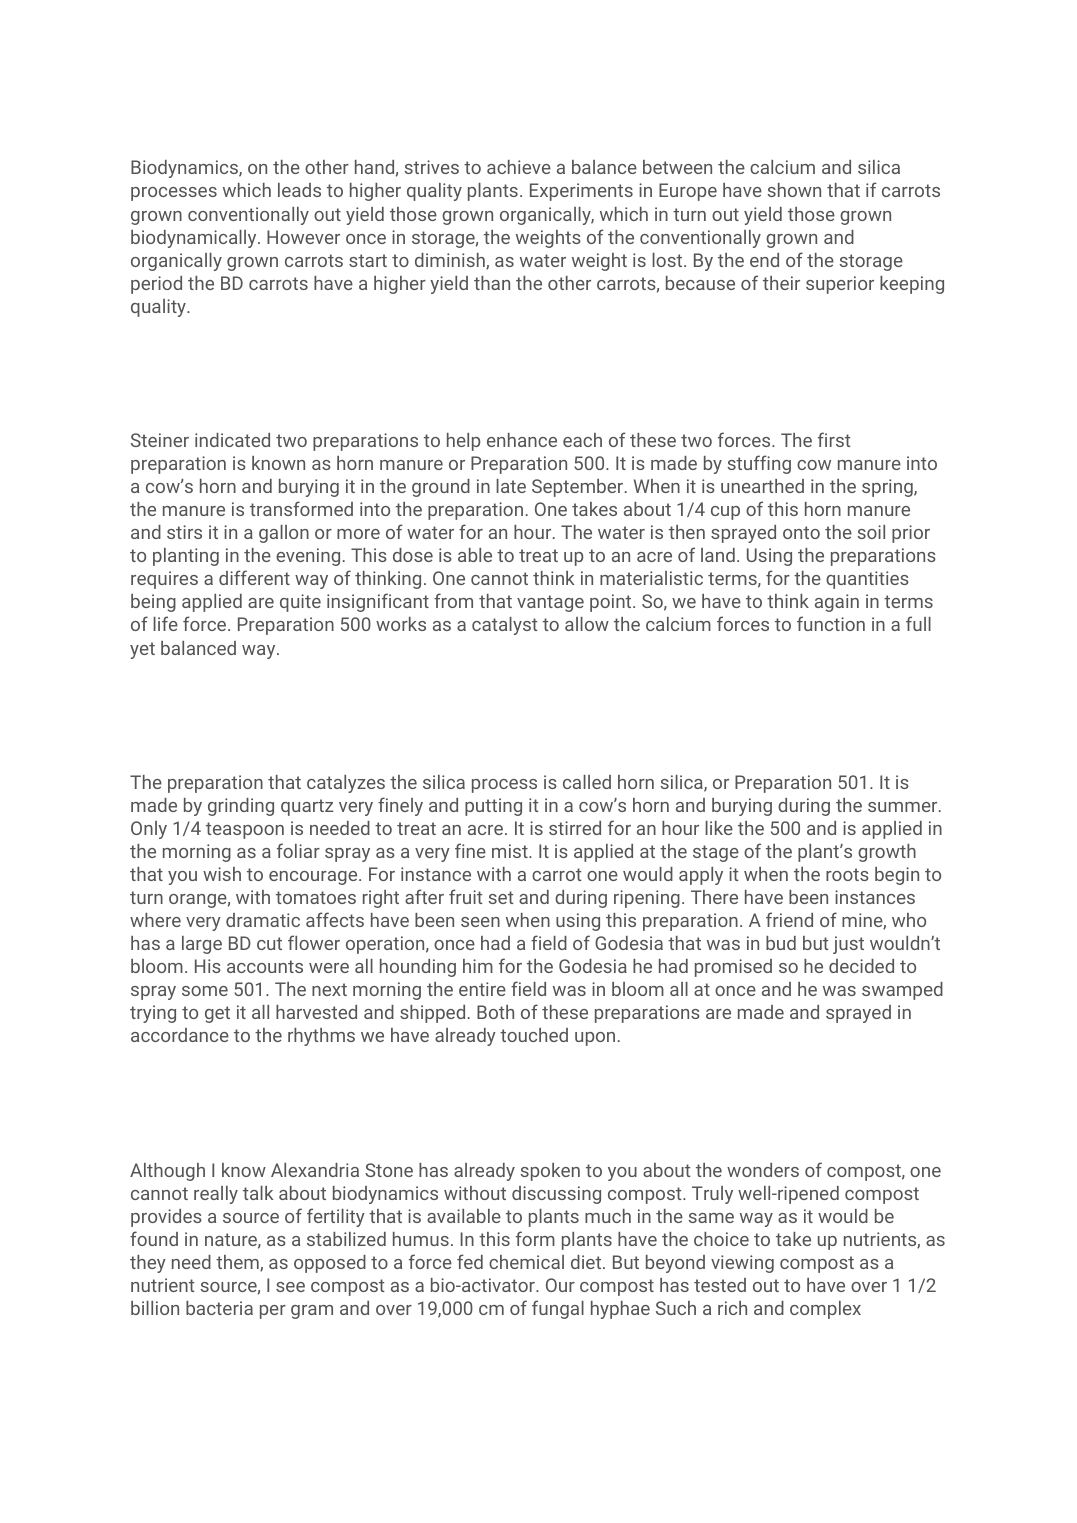  What do you see at coordinates (222, 874) in the screenshot?
I see `wish` at bounding box center [222, 874].
